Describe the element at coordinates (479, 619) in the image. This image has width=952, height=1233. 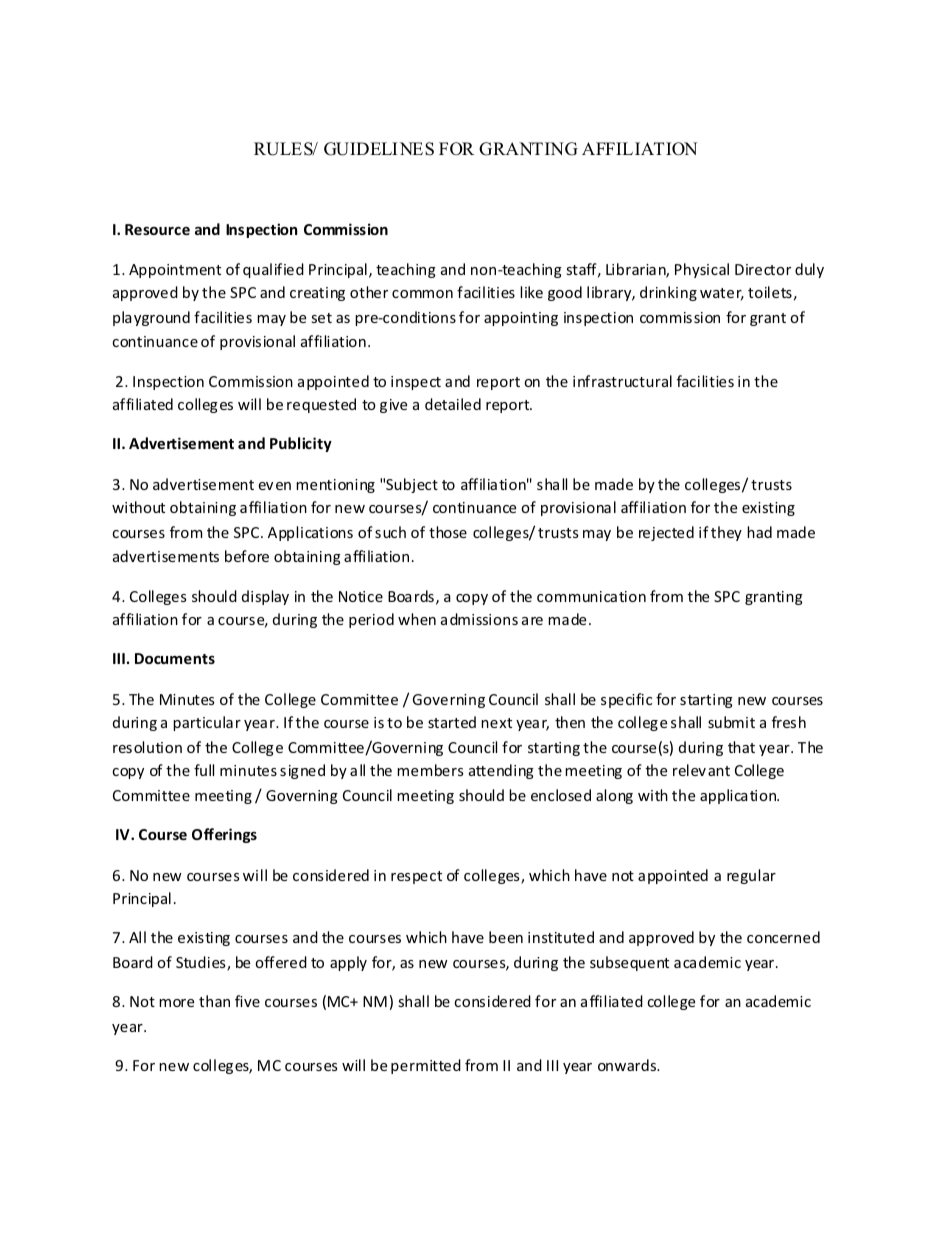
I see `admissions` at that location.
